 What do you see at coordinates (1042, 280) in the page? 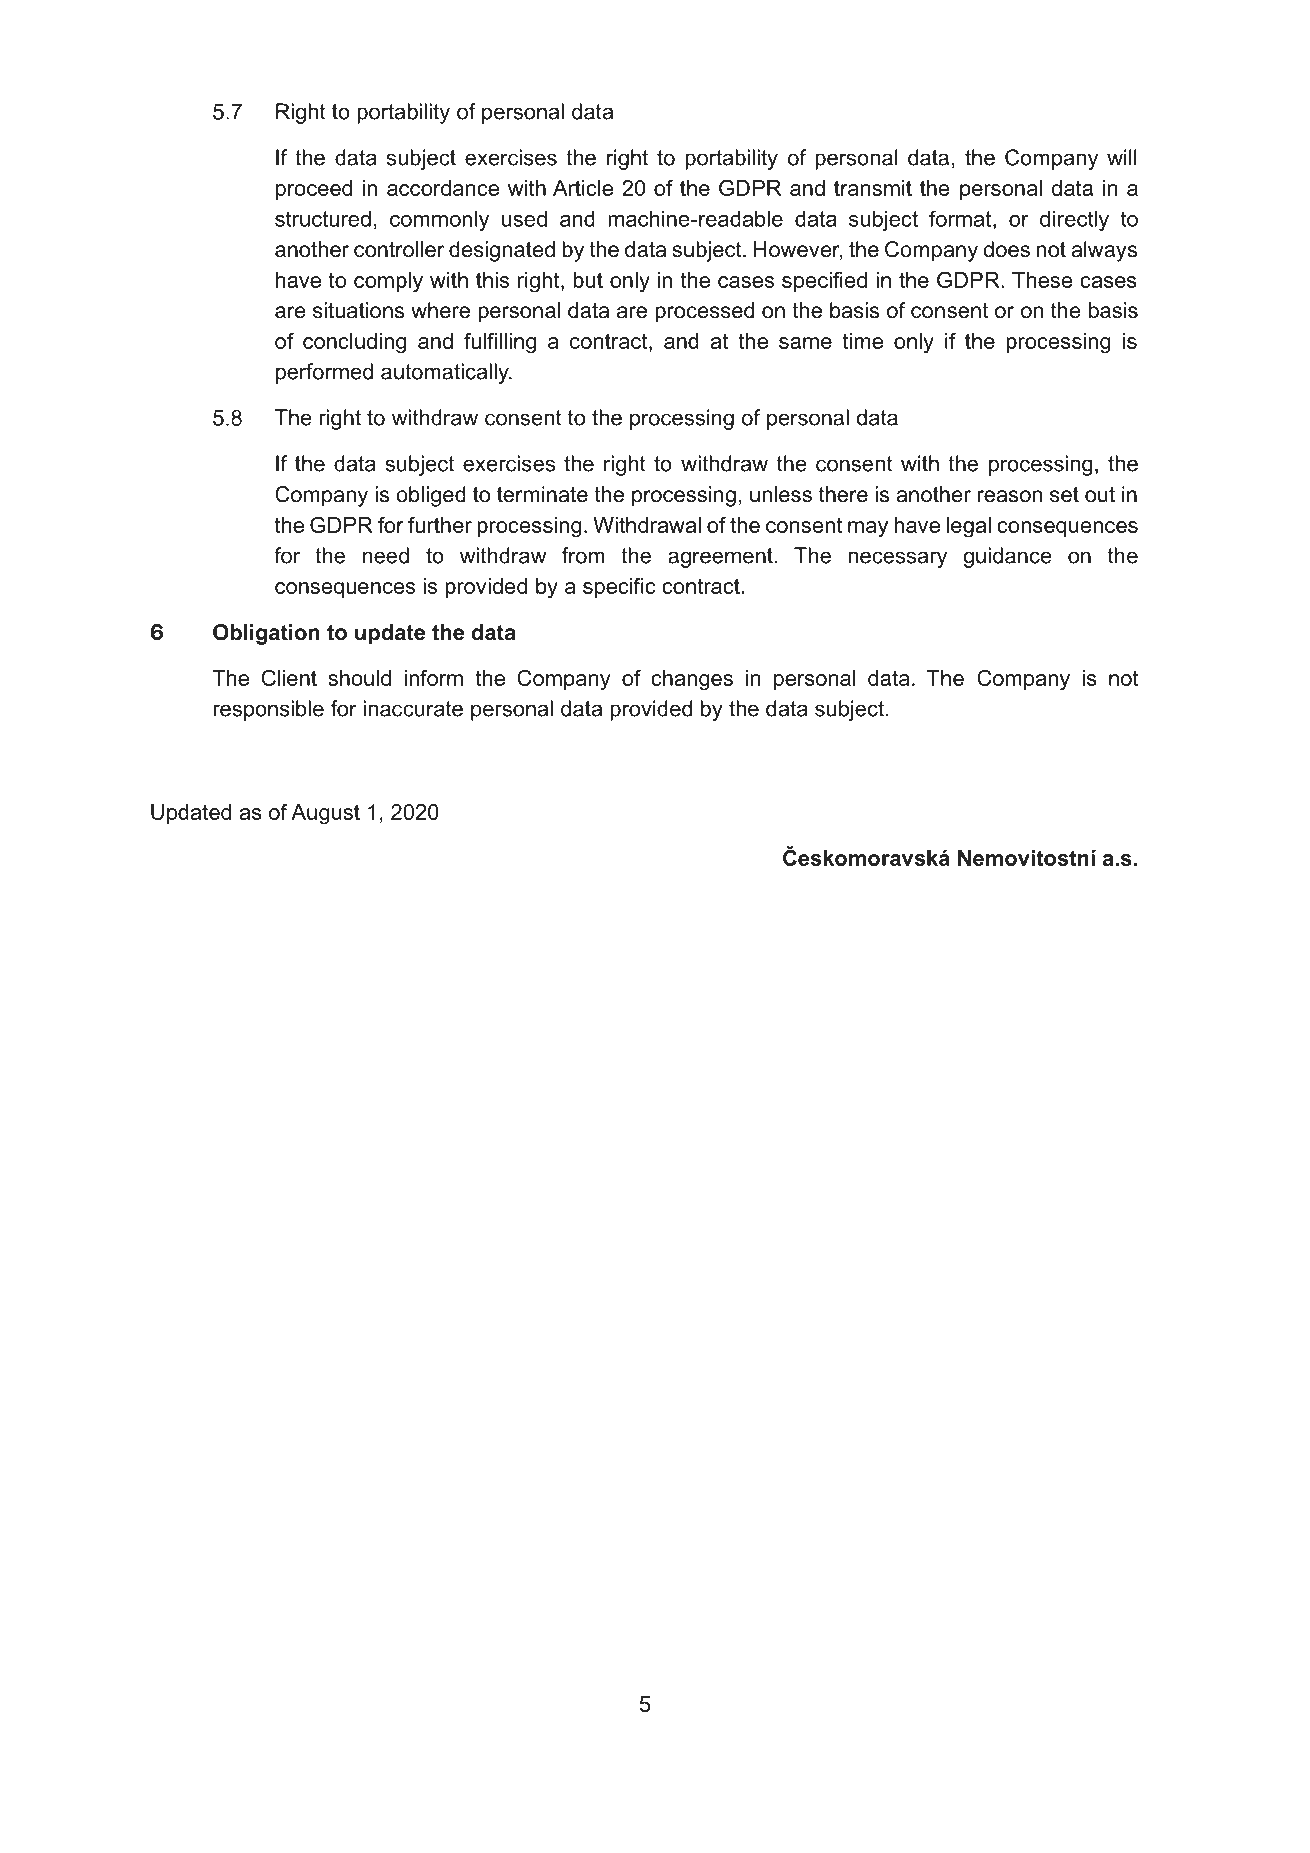
I see `These` at bounding box center [1042, 280].
